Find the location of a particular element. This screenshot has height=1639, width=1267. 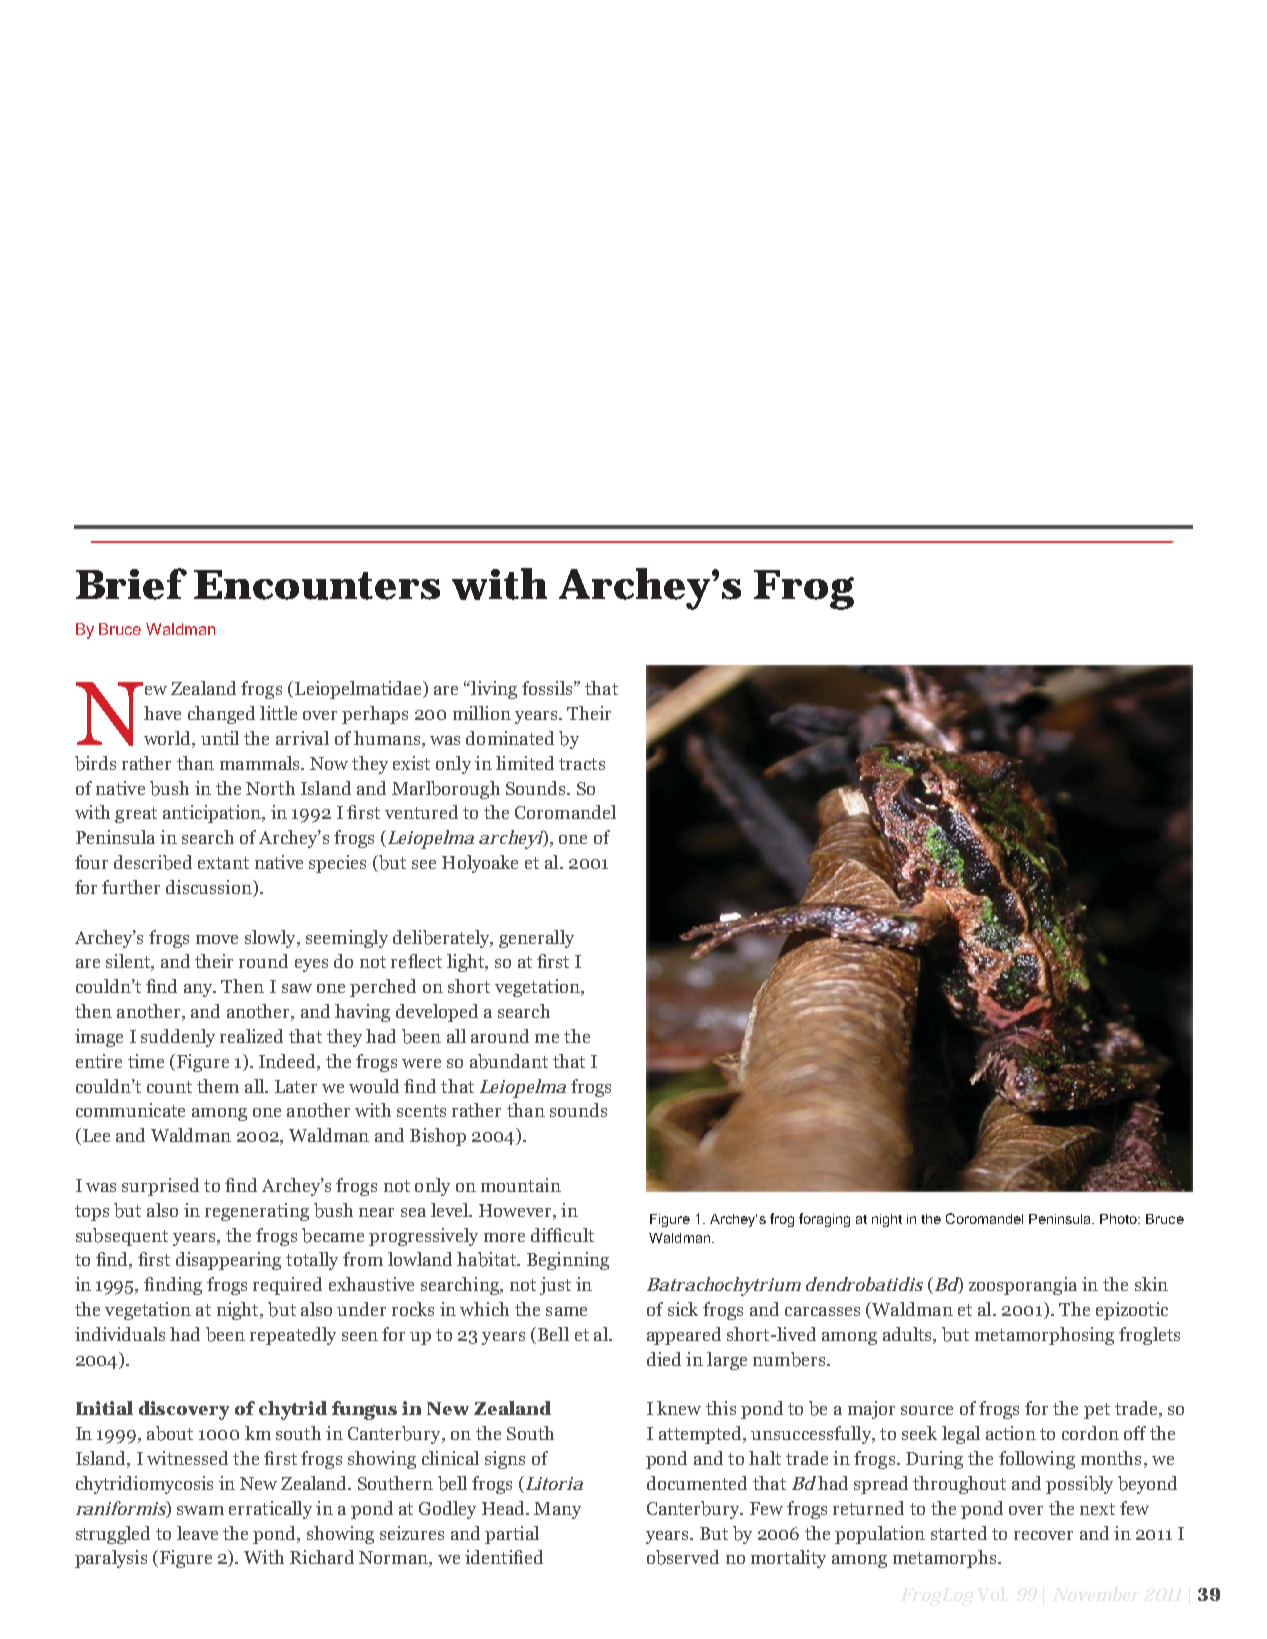

limited is located at coordinates (525, 763).
